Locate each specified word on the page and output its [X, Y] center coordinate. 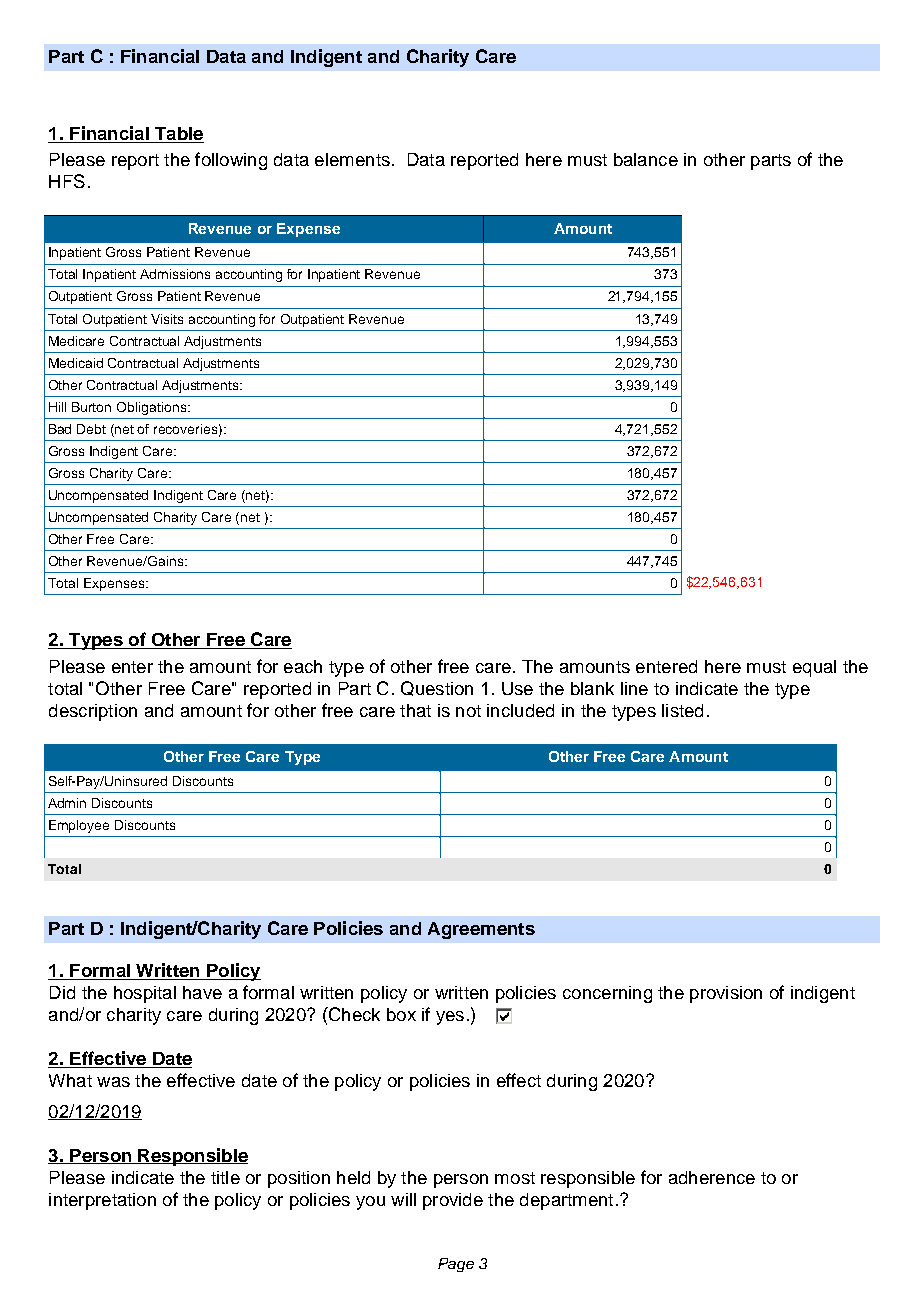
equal [814, 668]
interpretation [102, 1201]
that [415, 710]
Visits [167, 319]
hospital [145, 994]
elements [352, 159]
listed [682, 710]
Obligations [153, 408]
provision [726, 994]
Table [178, 135]
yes [450, 1018]
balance [646, 159]
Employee [79, 826]
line [634, 688]
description [93, 712]
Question [437, 688]
